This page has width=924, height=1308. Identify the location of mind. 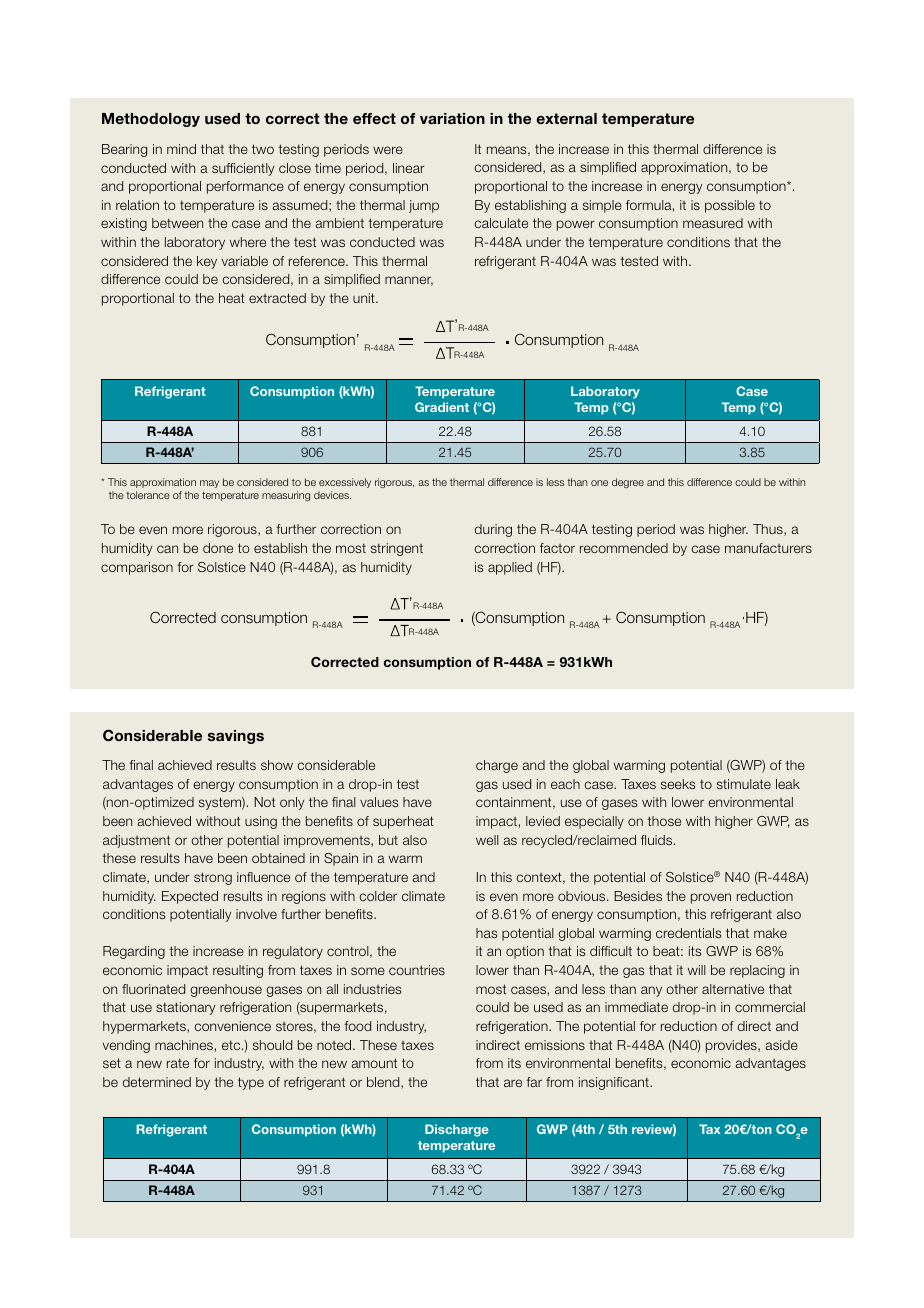
(181, 149).
